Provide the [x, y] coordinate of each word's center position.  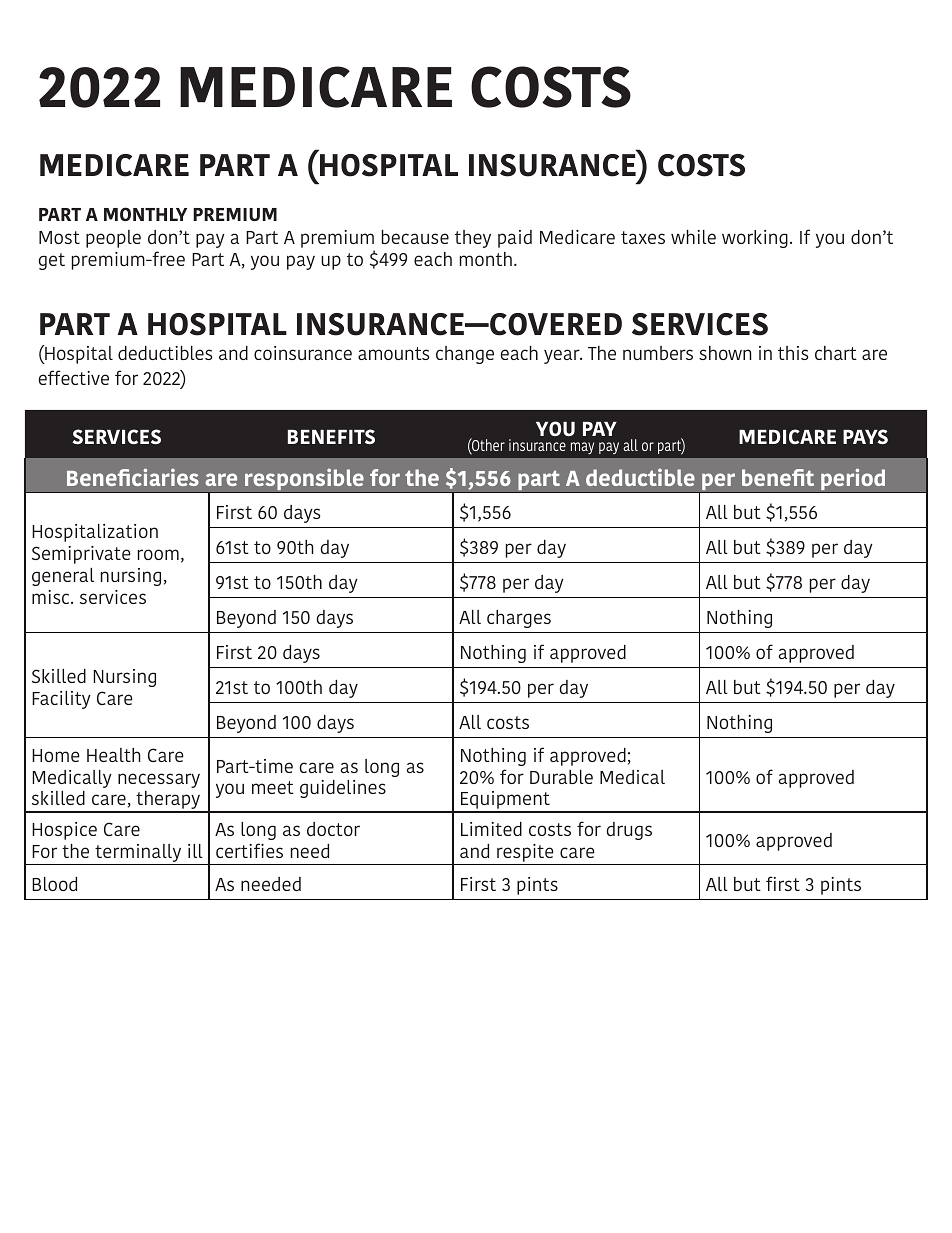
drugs [629, 831]
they [473, 239]
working [755, 239]
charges [519, 619]
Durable [561, 777]
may [582, 448]
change [465, 355]
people [113, 239]
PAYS [865, 436]
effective [74, 377]
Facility [61, 700]
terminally [138, 854]
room [158, 554]
